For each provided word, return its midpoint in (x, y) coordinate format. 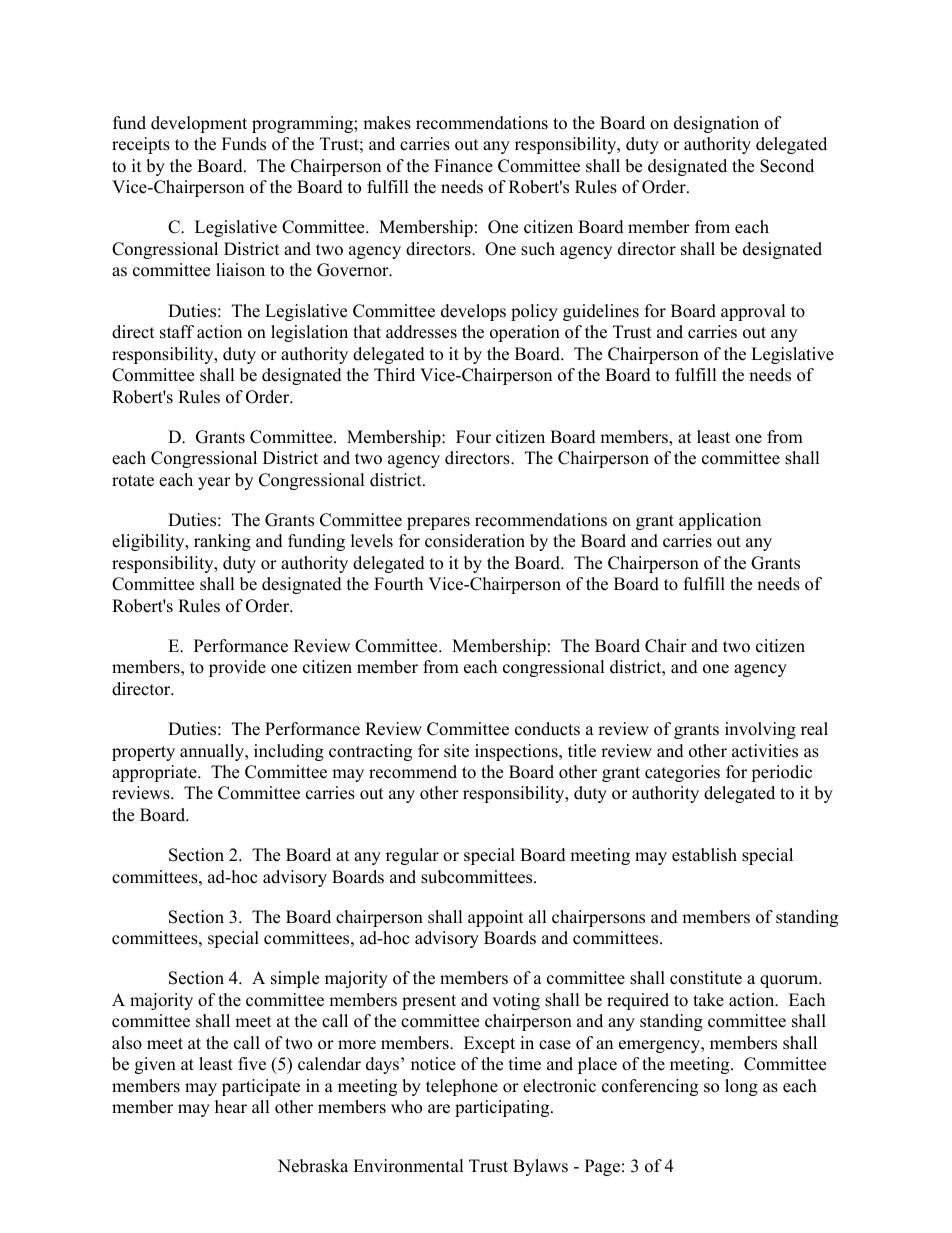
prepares (438, 523)
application (720, 521)
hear (231, 1107)
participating (503, 1108)
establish (704, 855)
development (199, 124)
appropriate (155, 773)
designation (716, 124)
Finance (463, 166)
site (456, 751)
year (214, 483)
